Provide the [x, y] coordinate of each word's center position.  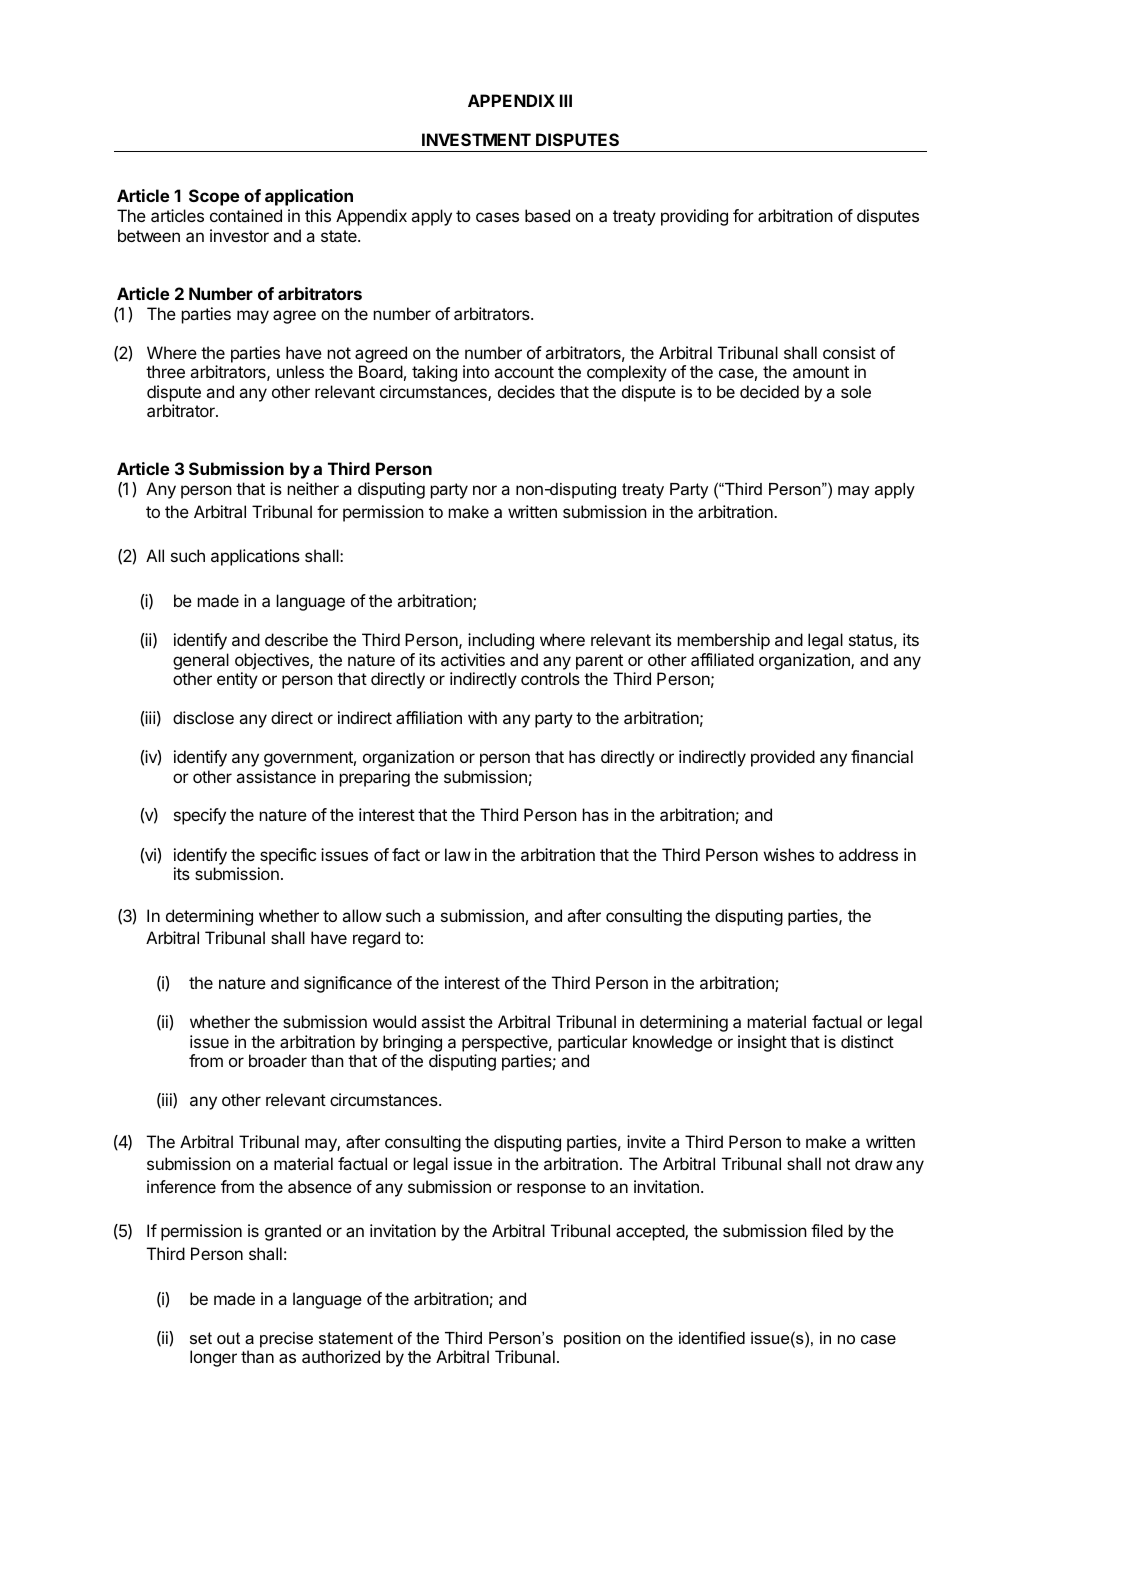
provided [783, 758]
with [482, 717]
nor [485, 490]
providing [694, 217]
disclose [203, 717]
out [228, 1338]
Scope [214, 197]
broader [278, 1060]
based [547, 215]
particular [593, 1043]
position [592, 1340]
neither [313, 488]
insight [762, 1043]
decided [769, 391]
